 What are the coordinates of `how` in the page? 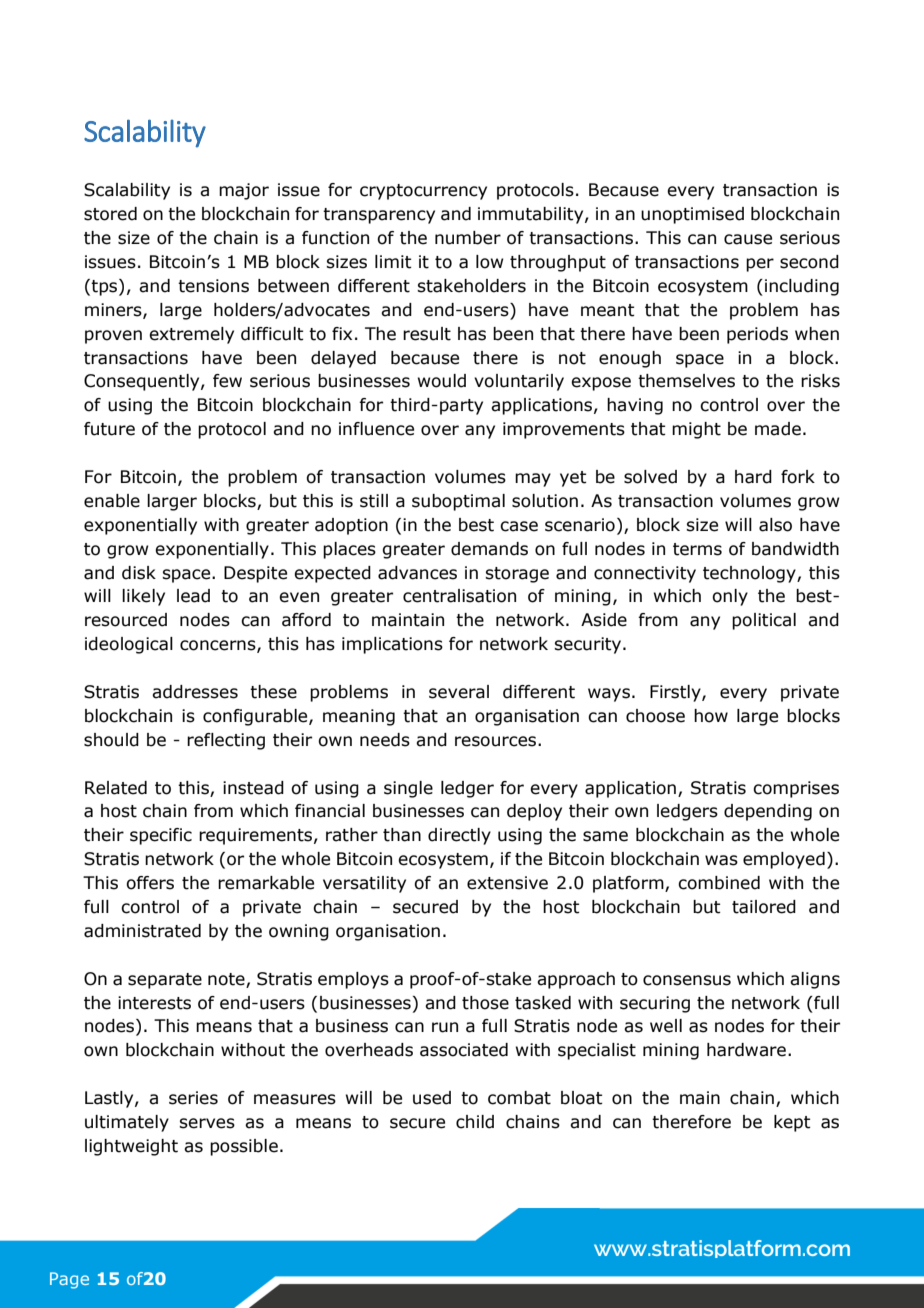 It's located at (711, 716).
